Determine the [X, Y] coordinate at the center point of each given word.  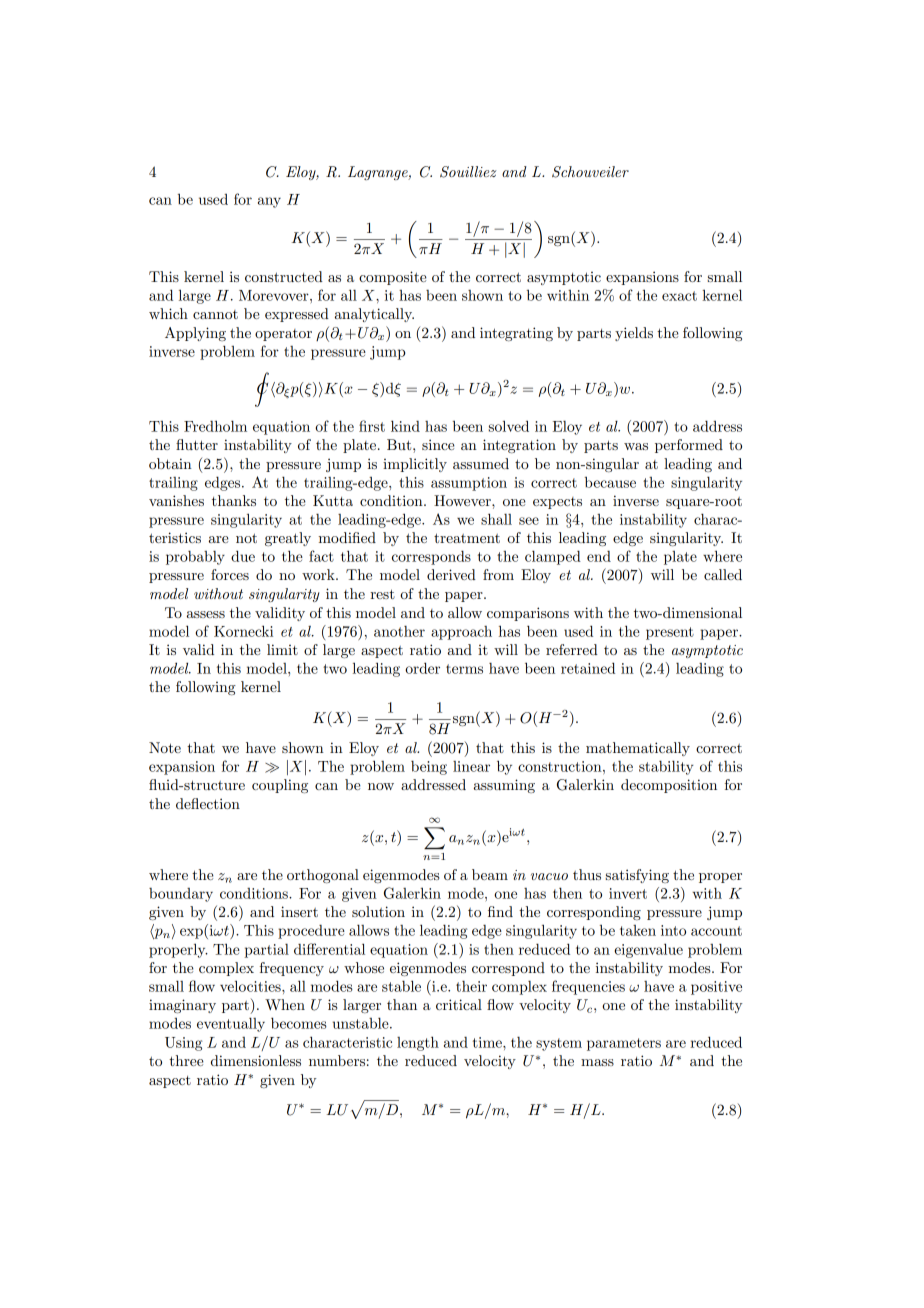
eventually [231, 1024]
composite [393, 278]
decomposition [669, 786]
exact [679, 296]
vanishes [176, 500]
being [429, 767]
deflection [208, 803]
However [463, 500]
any [269, 202]
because [610, 482]
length [418, 1043]
